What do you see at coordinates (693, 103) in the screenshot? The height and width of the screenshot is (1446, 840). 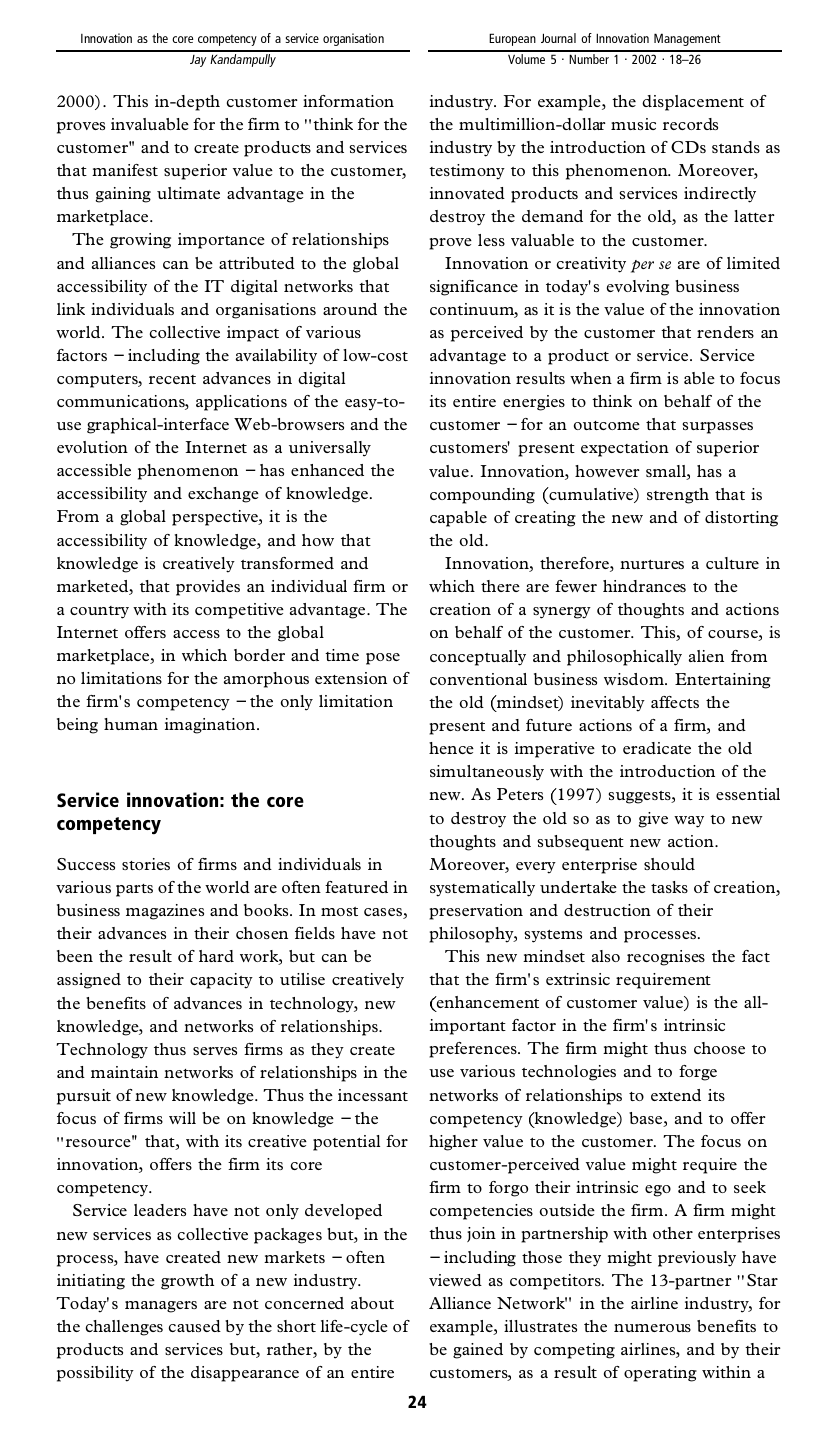 I see `displacement` at bounding box center [693, 103].
